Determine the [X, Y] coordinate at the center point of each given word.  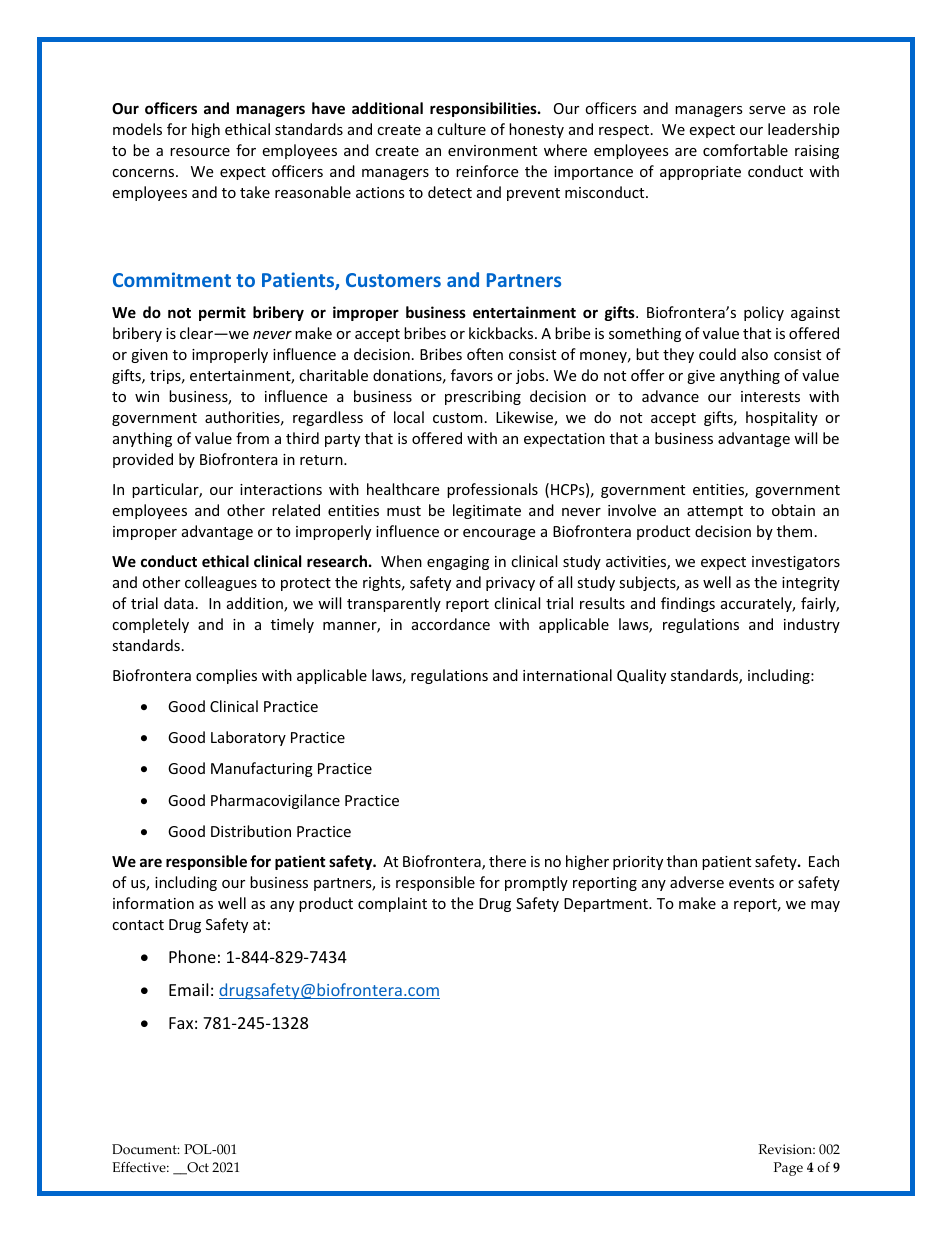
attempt [715, 512]
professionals [492, 490]
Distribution [251, 831]
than [682, 861]
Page [788, 1169]
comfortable [745, 150]
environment [492, 150]
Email [188, 989]
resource [200, 152]
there [507, 861]
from [252, 438]
